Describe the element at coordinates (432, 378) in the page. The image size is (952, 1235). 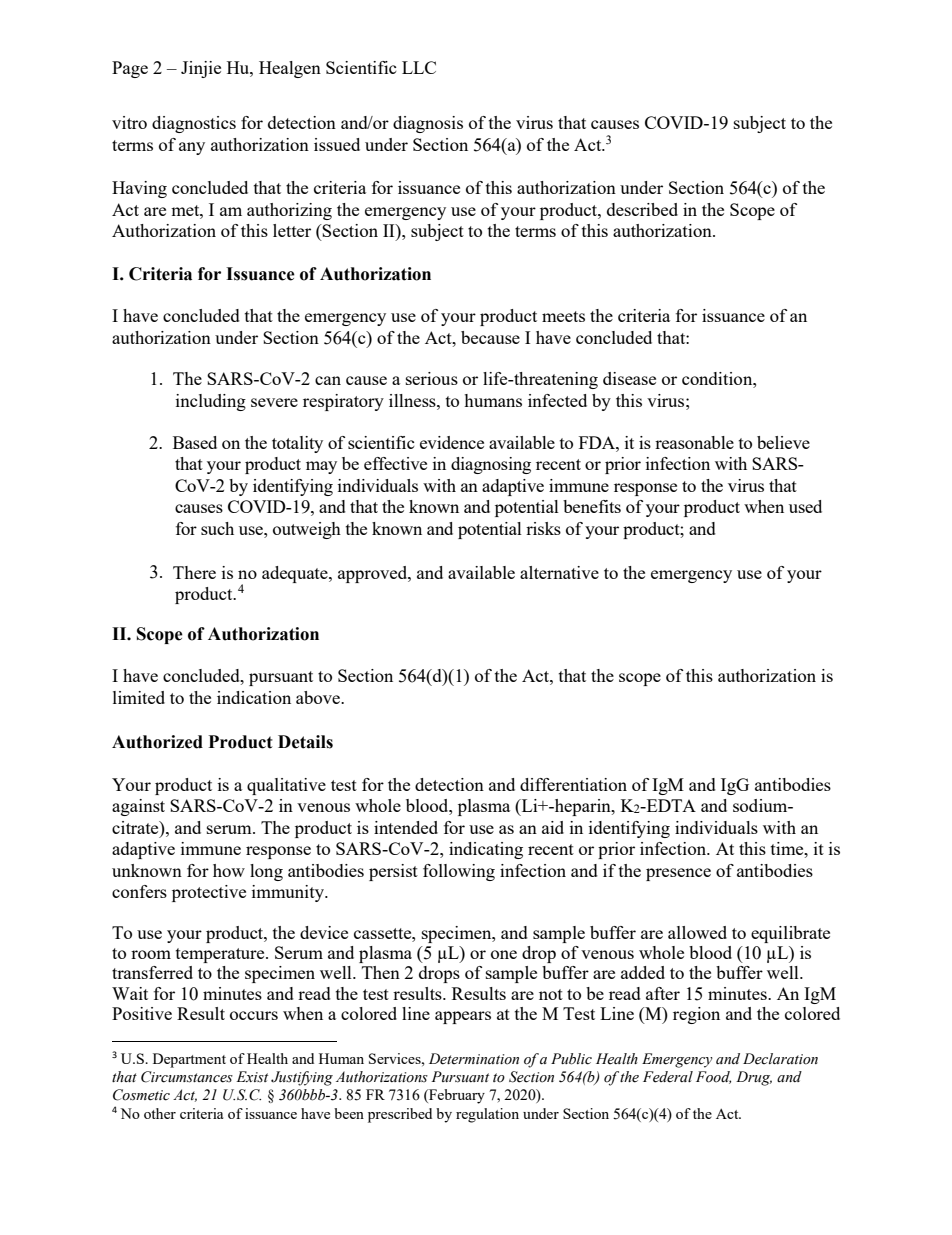
I see `serious` at that location.
